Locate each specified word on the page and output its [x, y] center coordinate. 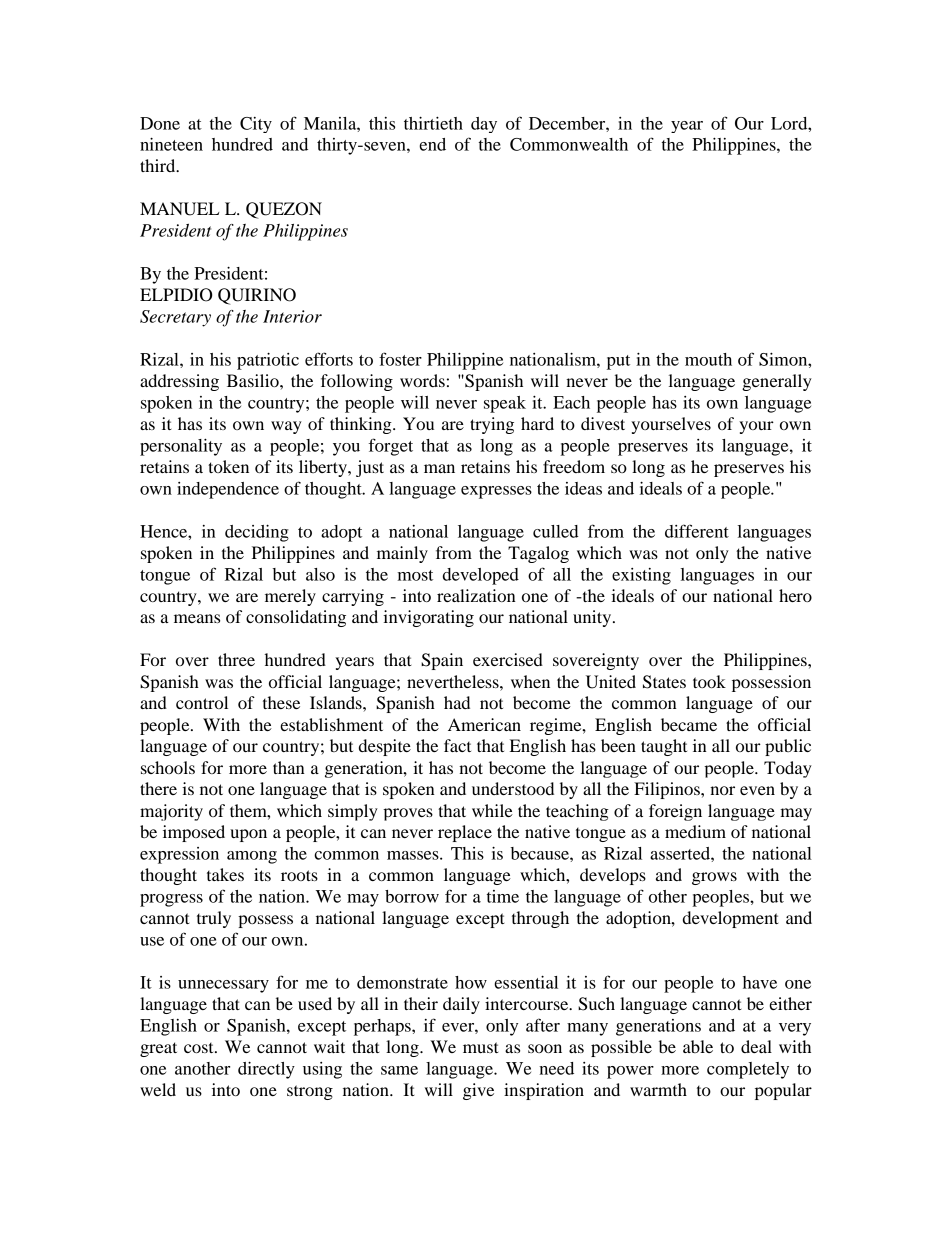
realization [476, 595]
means [197, 618]
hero [795, 595]
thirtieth [433, 123]
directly [266, 1070]
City [256, 125]
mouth [708, 359]
